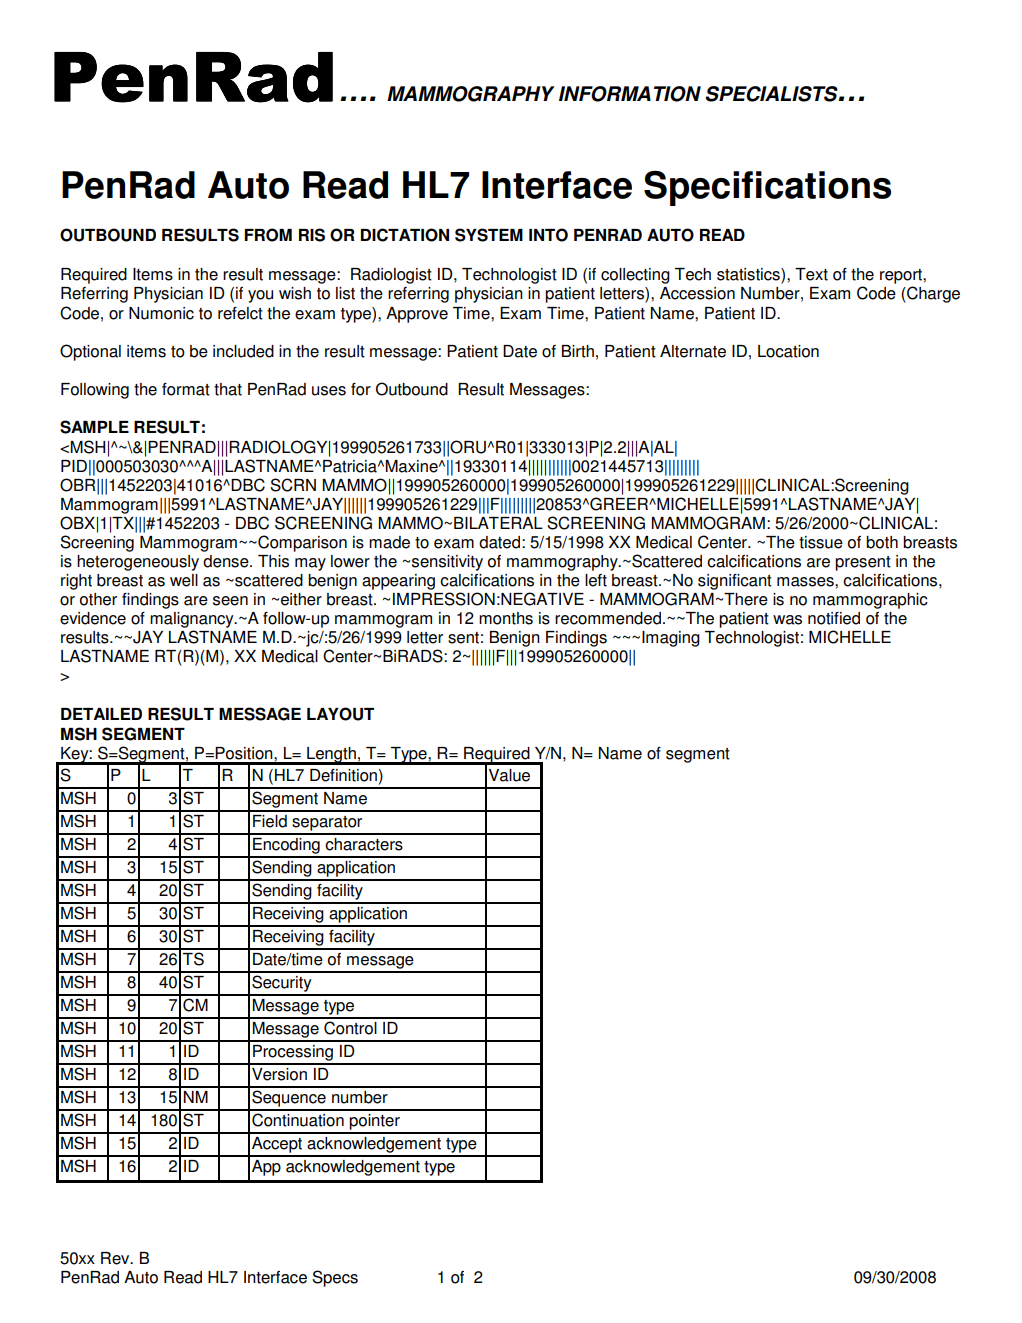 This screenshot has height=1323, width=1022. Describe the element at coordinates (335, 1278) in the screenshot. I see `Specs` at that location.
